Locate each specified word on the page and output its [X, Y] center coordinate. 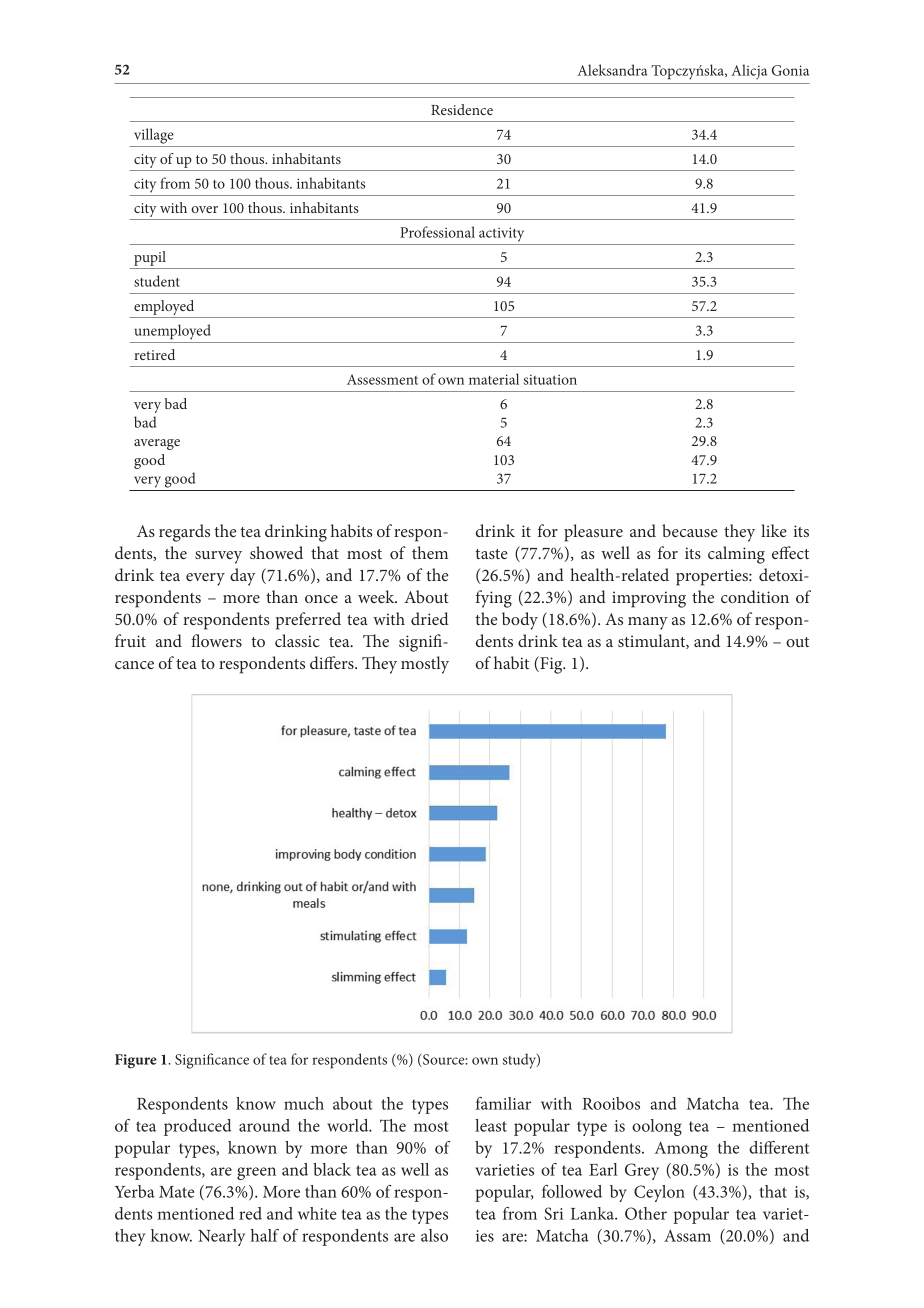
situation [550, 379]
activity [501, 234]
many [648, 623]
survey [218, 557]
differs [333, 662]
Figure [136, 1061]
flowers [216, 640]
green [256, 1173]
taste [491, 554]
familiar [503, 1103]
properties [713, 577]
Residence [462, 109]
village [154, 136]
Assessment [382, 379]
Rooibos [611, 1103]
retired [154, 354]
